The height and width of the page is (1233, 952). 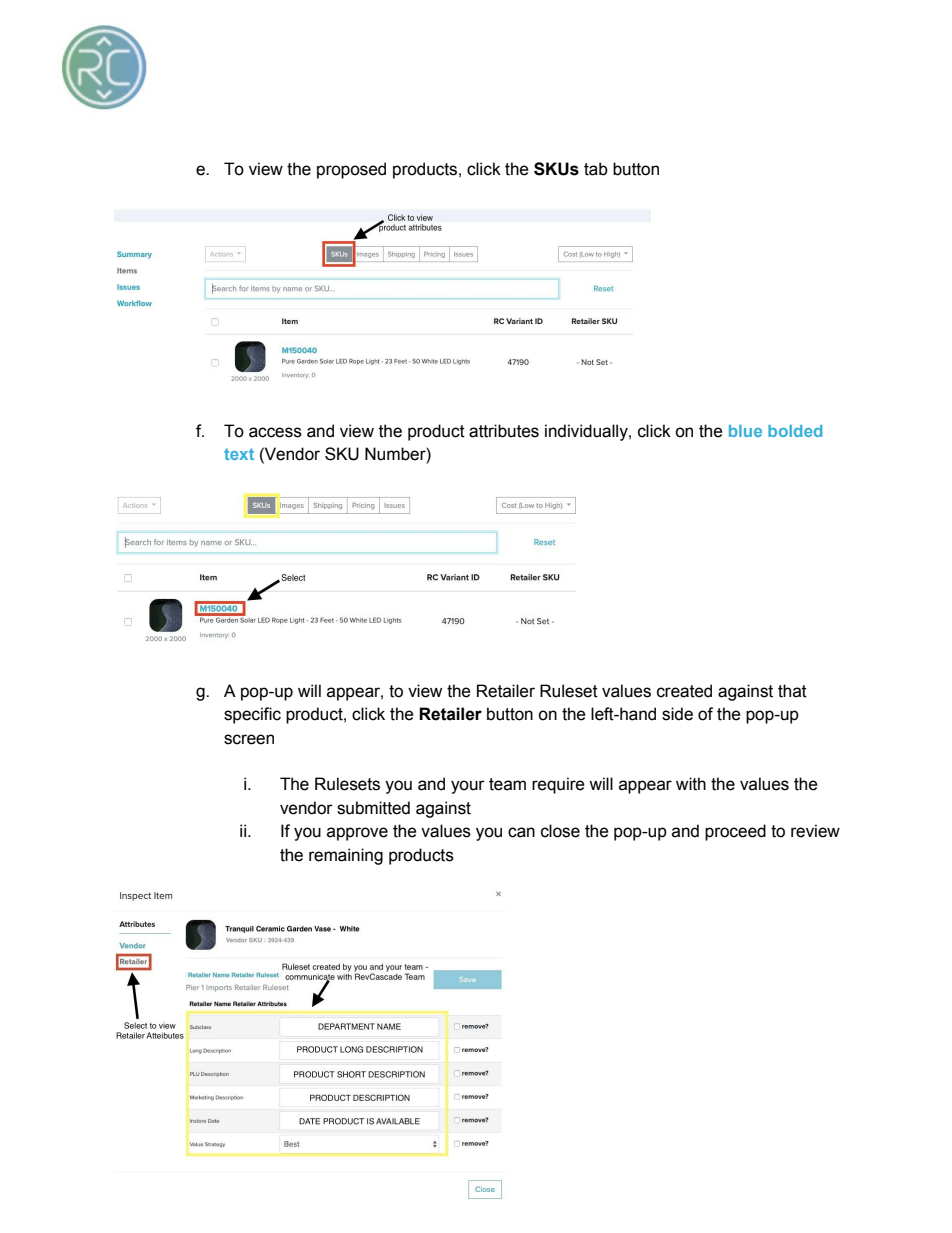 What do you see at coordinates (745, 431) in the page?
I see `blue` at bounding box center [745, 431].
